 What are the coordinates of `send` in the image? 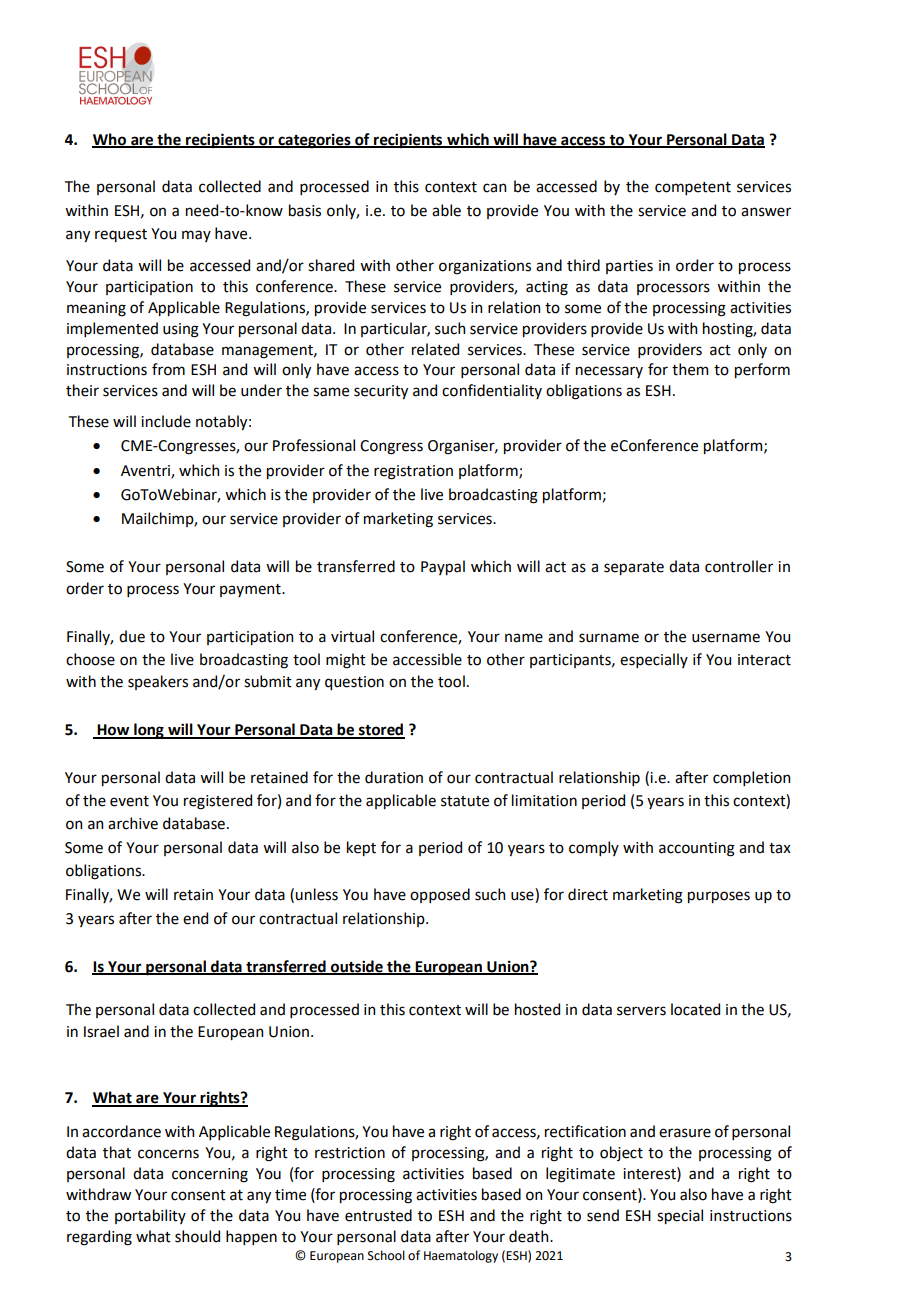 It's located at (603, 1215).
